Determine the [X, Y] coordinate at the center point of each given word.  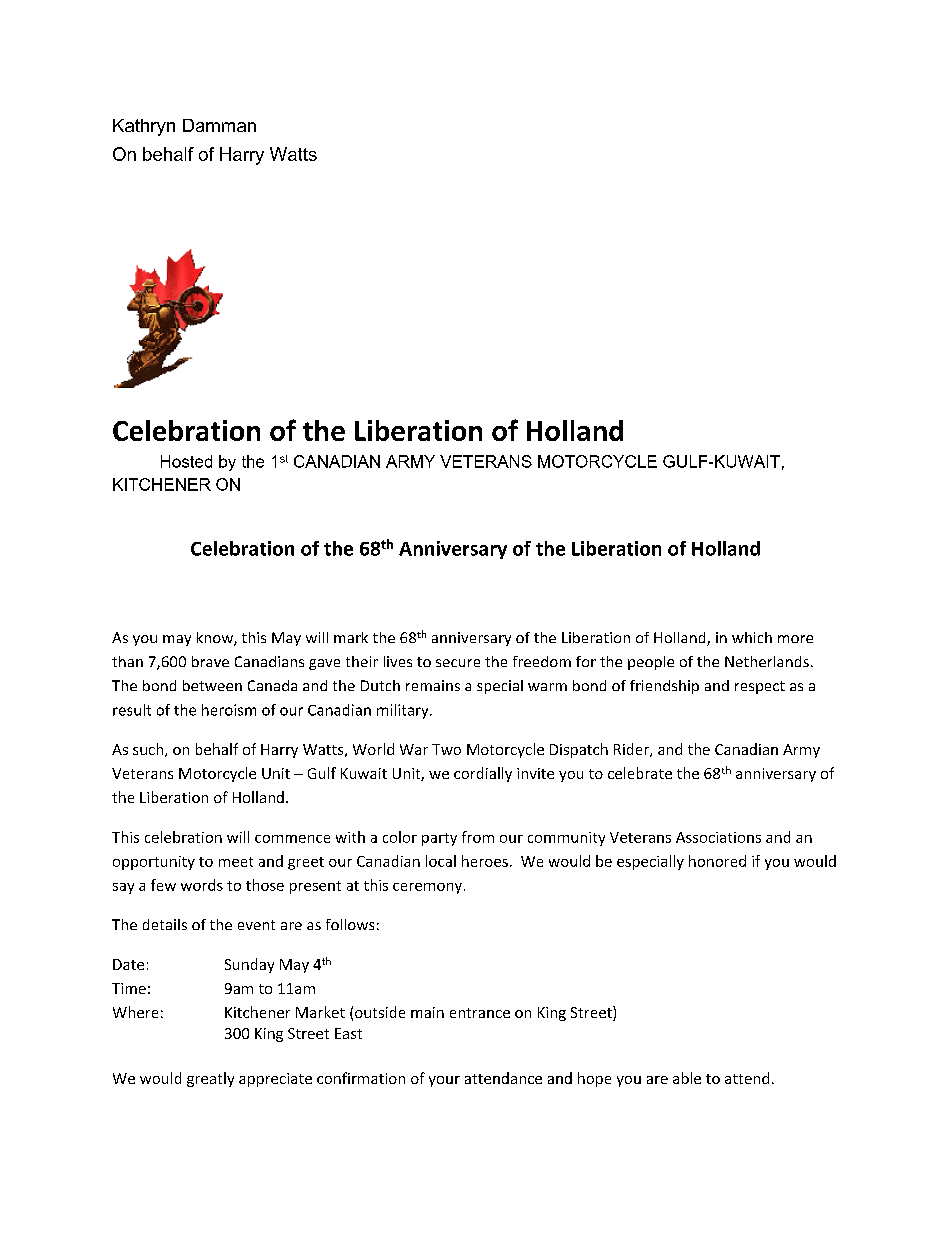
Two [446, 749]
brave [210, 661]
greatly [210, 1079]
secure [458, 663]
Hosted [186, 461]
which [752, 637]
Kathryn [144, 127]
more [795, 639]
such [149, 750]
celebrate [640, 773]
